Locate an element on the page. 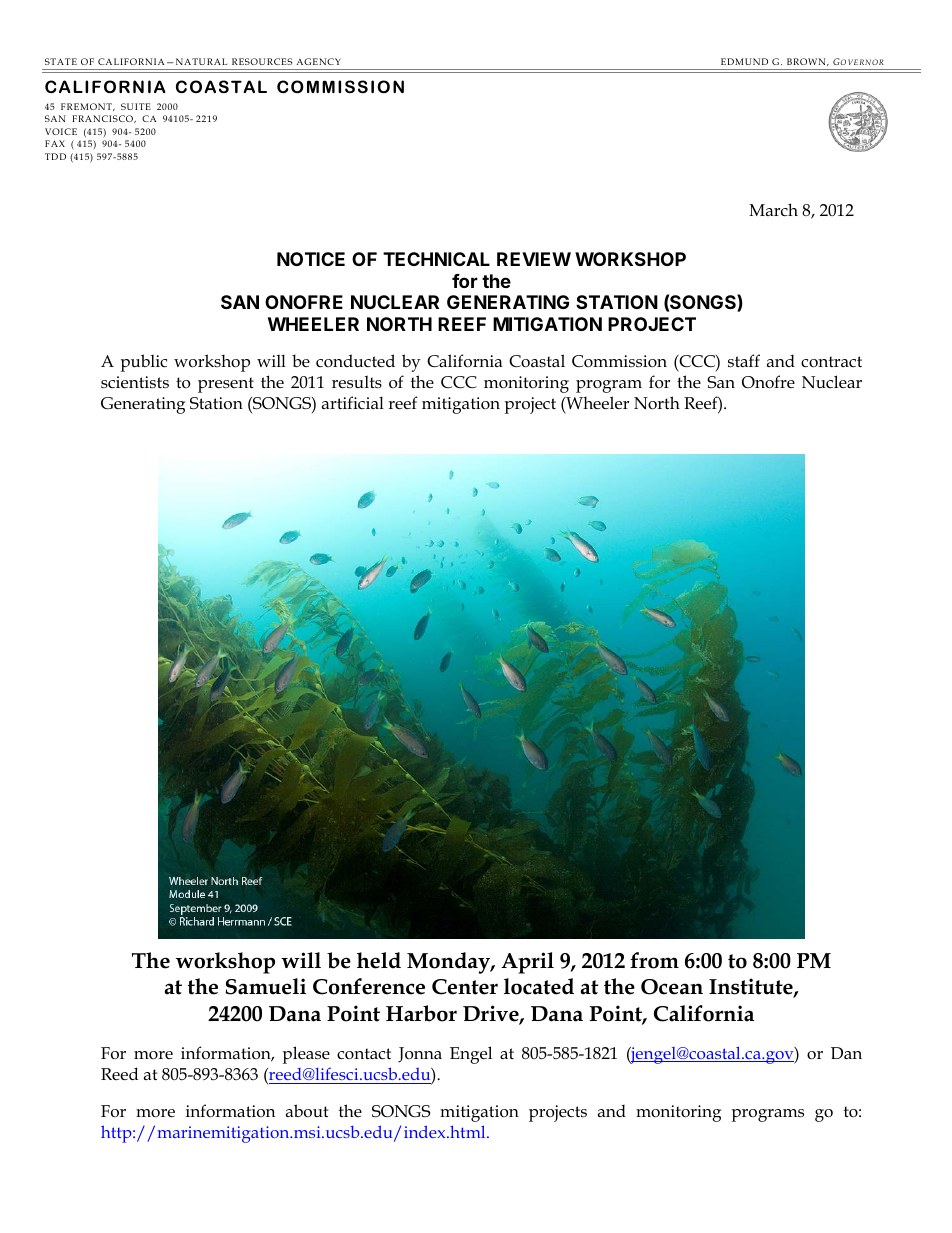 This page has width=952, height=1233. public is located at coordinates (143, 363).
